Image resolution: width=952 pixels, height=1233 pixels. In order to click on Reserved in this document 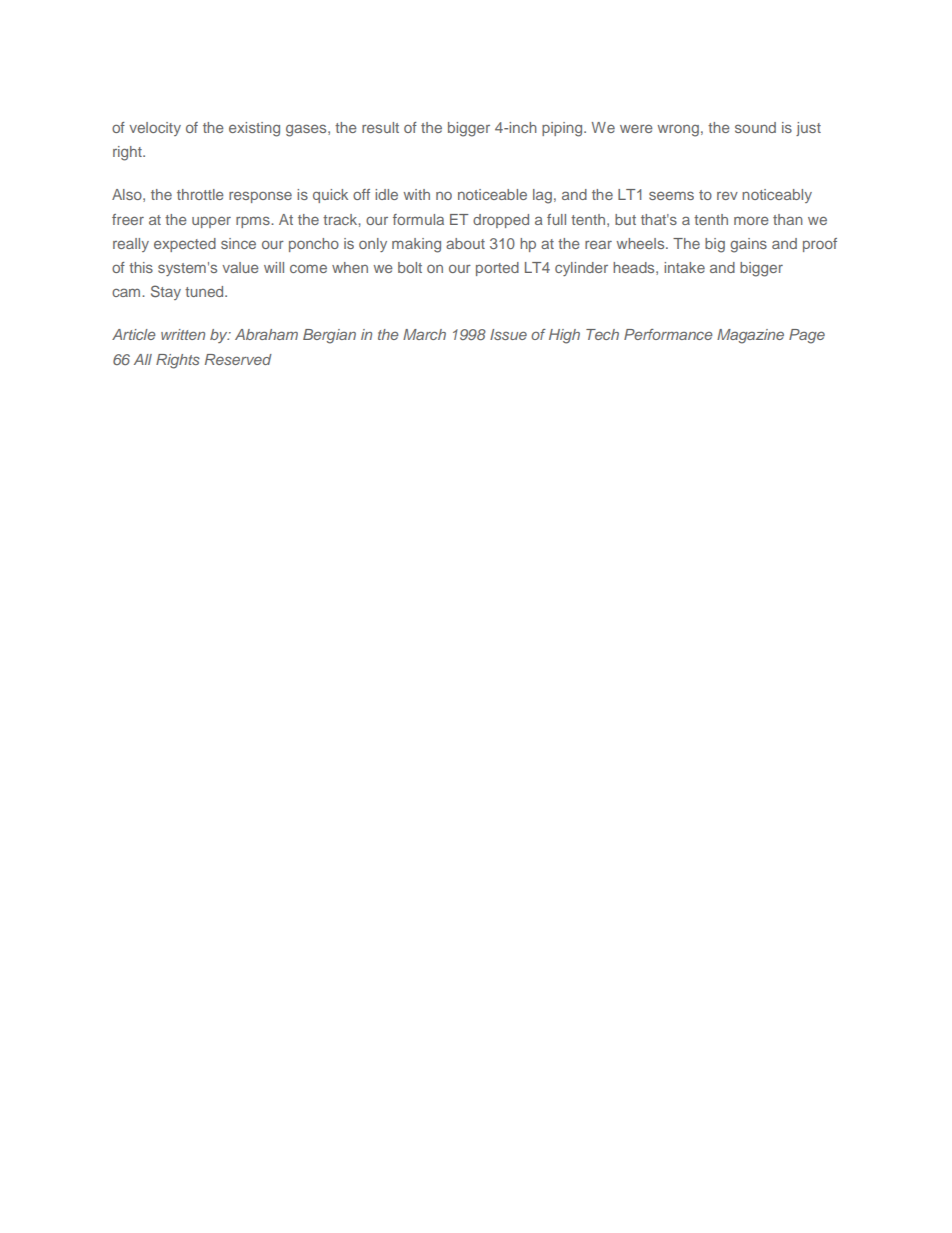, I will do `click(238, 359)`.
